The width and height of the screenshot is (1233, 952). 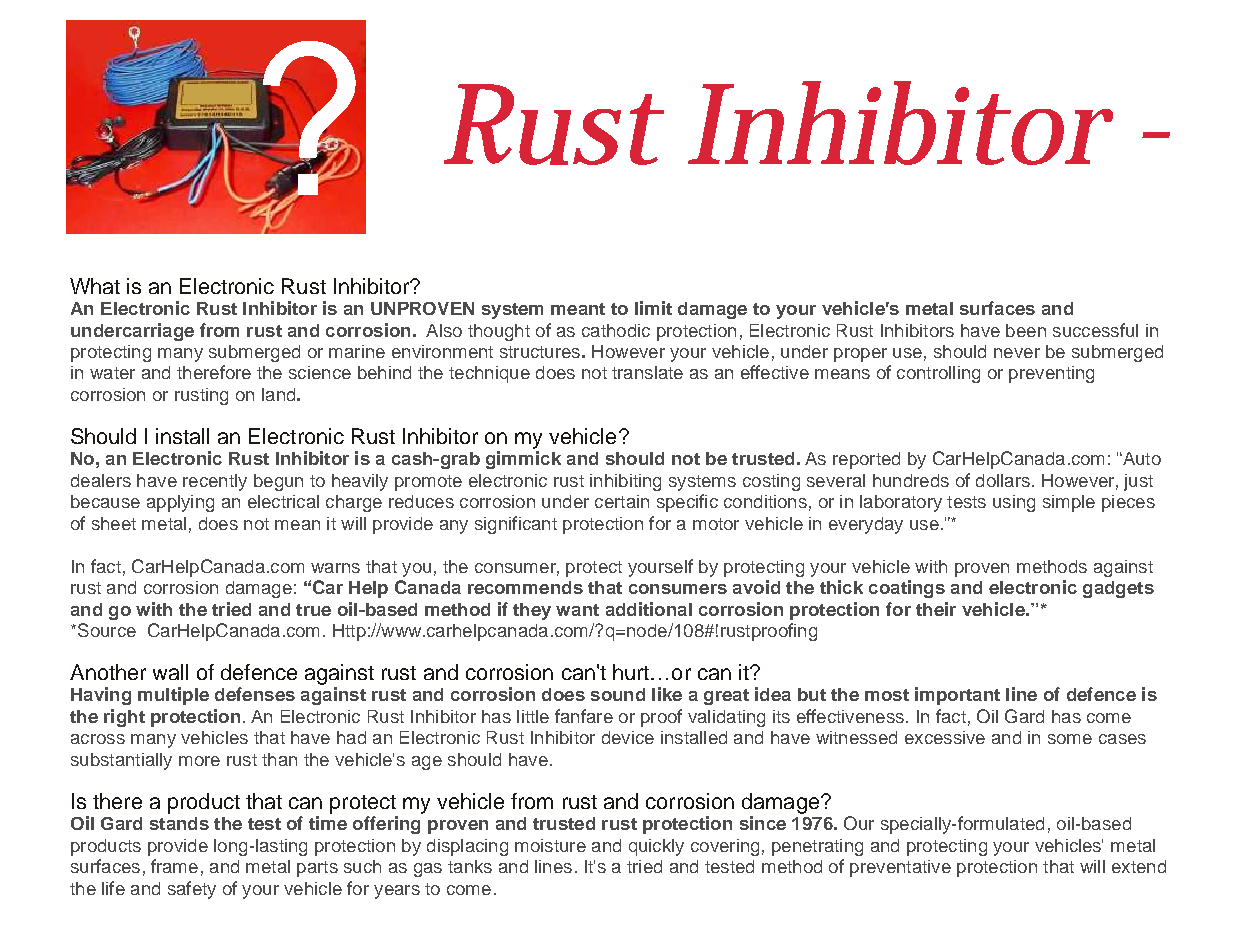 What do you see at coordinates (95, 286) in the screenshot?
I see `What` at bounding box center [95, 286].
